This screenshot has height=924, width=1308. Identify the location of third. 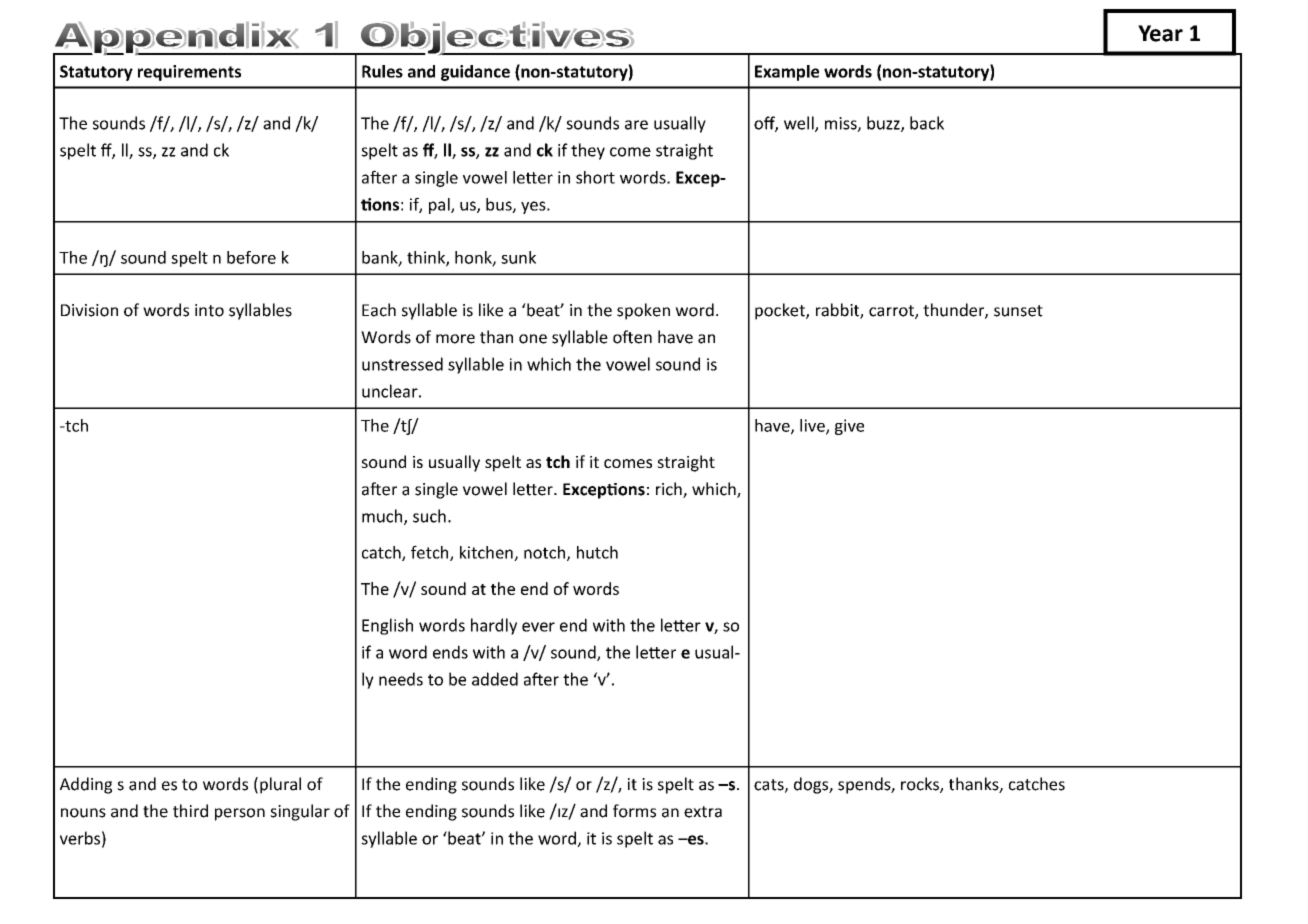
(190, 811).
